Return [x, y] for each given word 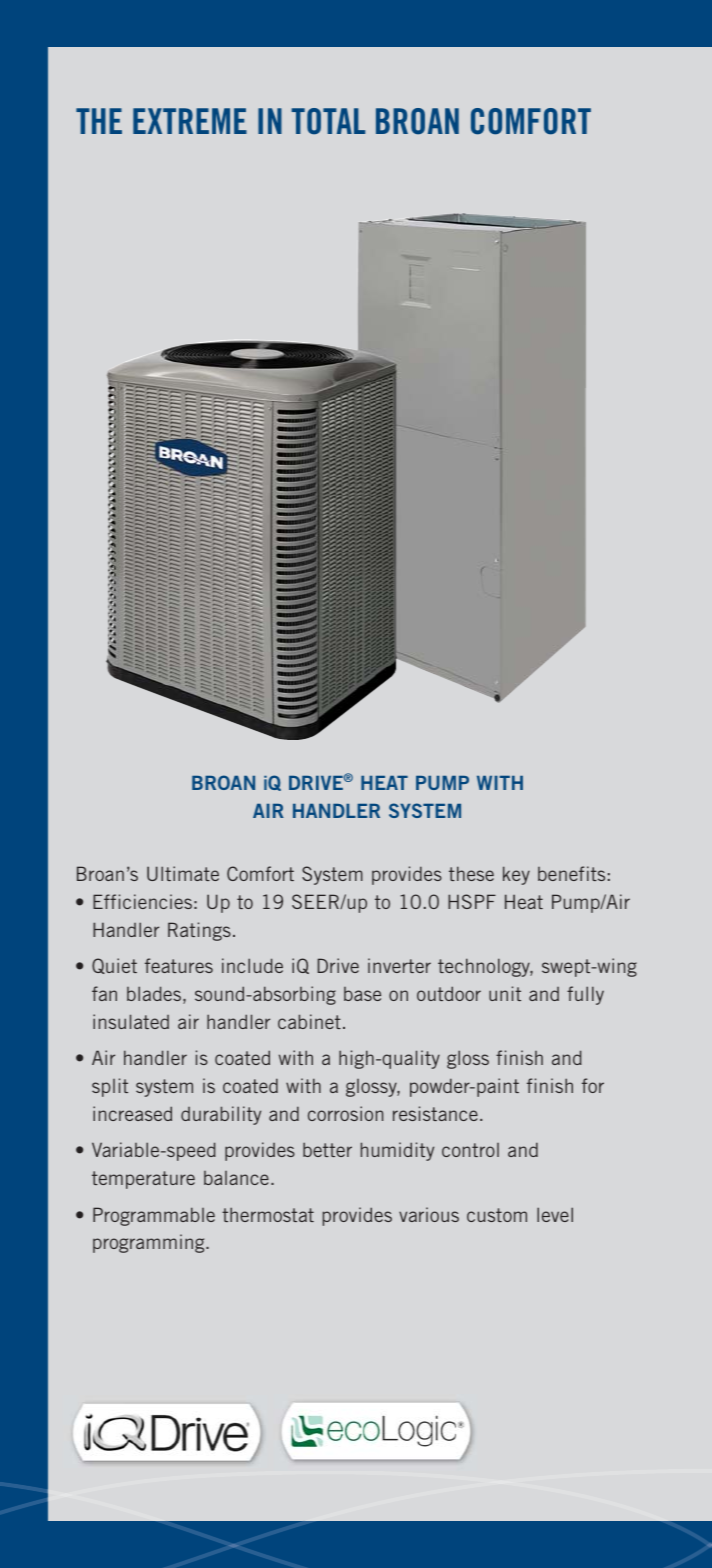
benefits [571, 873]
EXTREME [190, 121]
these [471, 873]
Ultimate [183, 873]
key [516, 875]
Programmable [154, 1216]
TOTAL [328, 121]
